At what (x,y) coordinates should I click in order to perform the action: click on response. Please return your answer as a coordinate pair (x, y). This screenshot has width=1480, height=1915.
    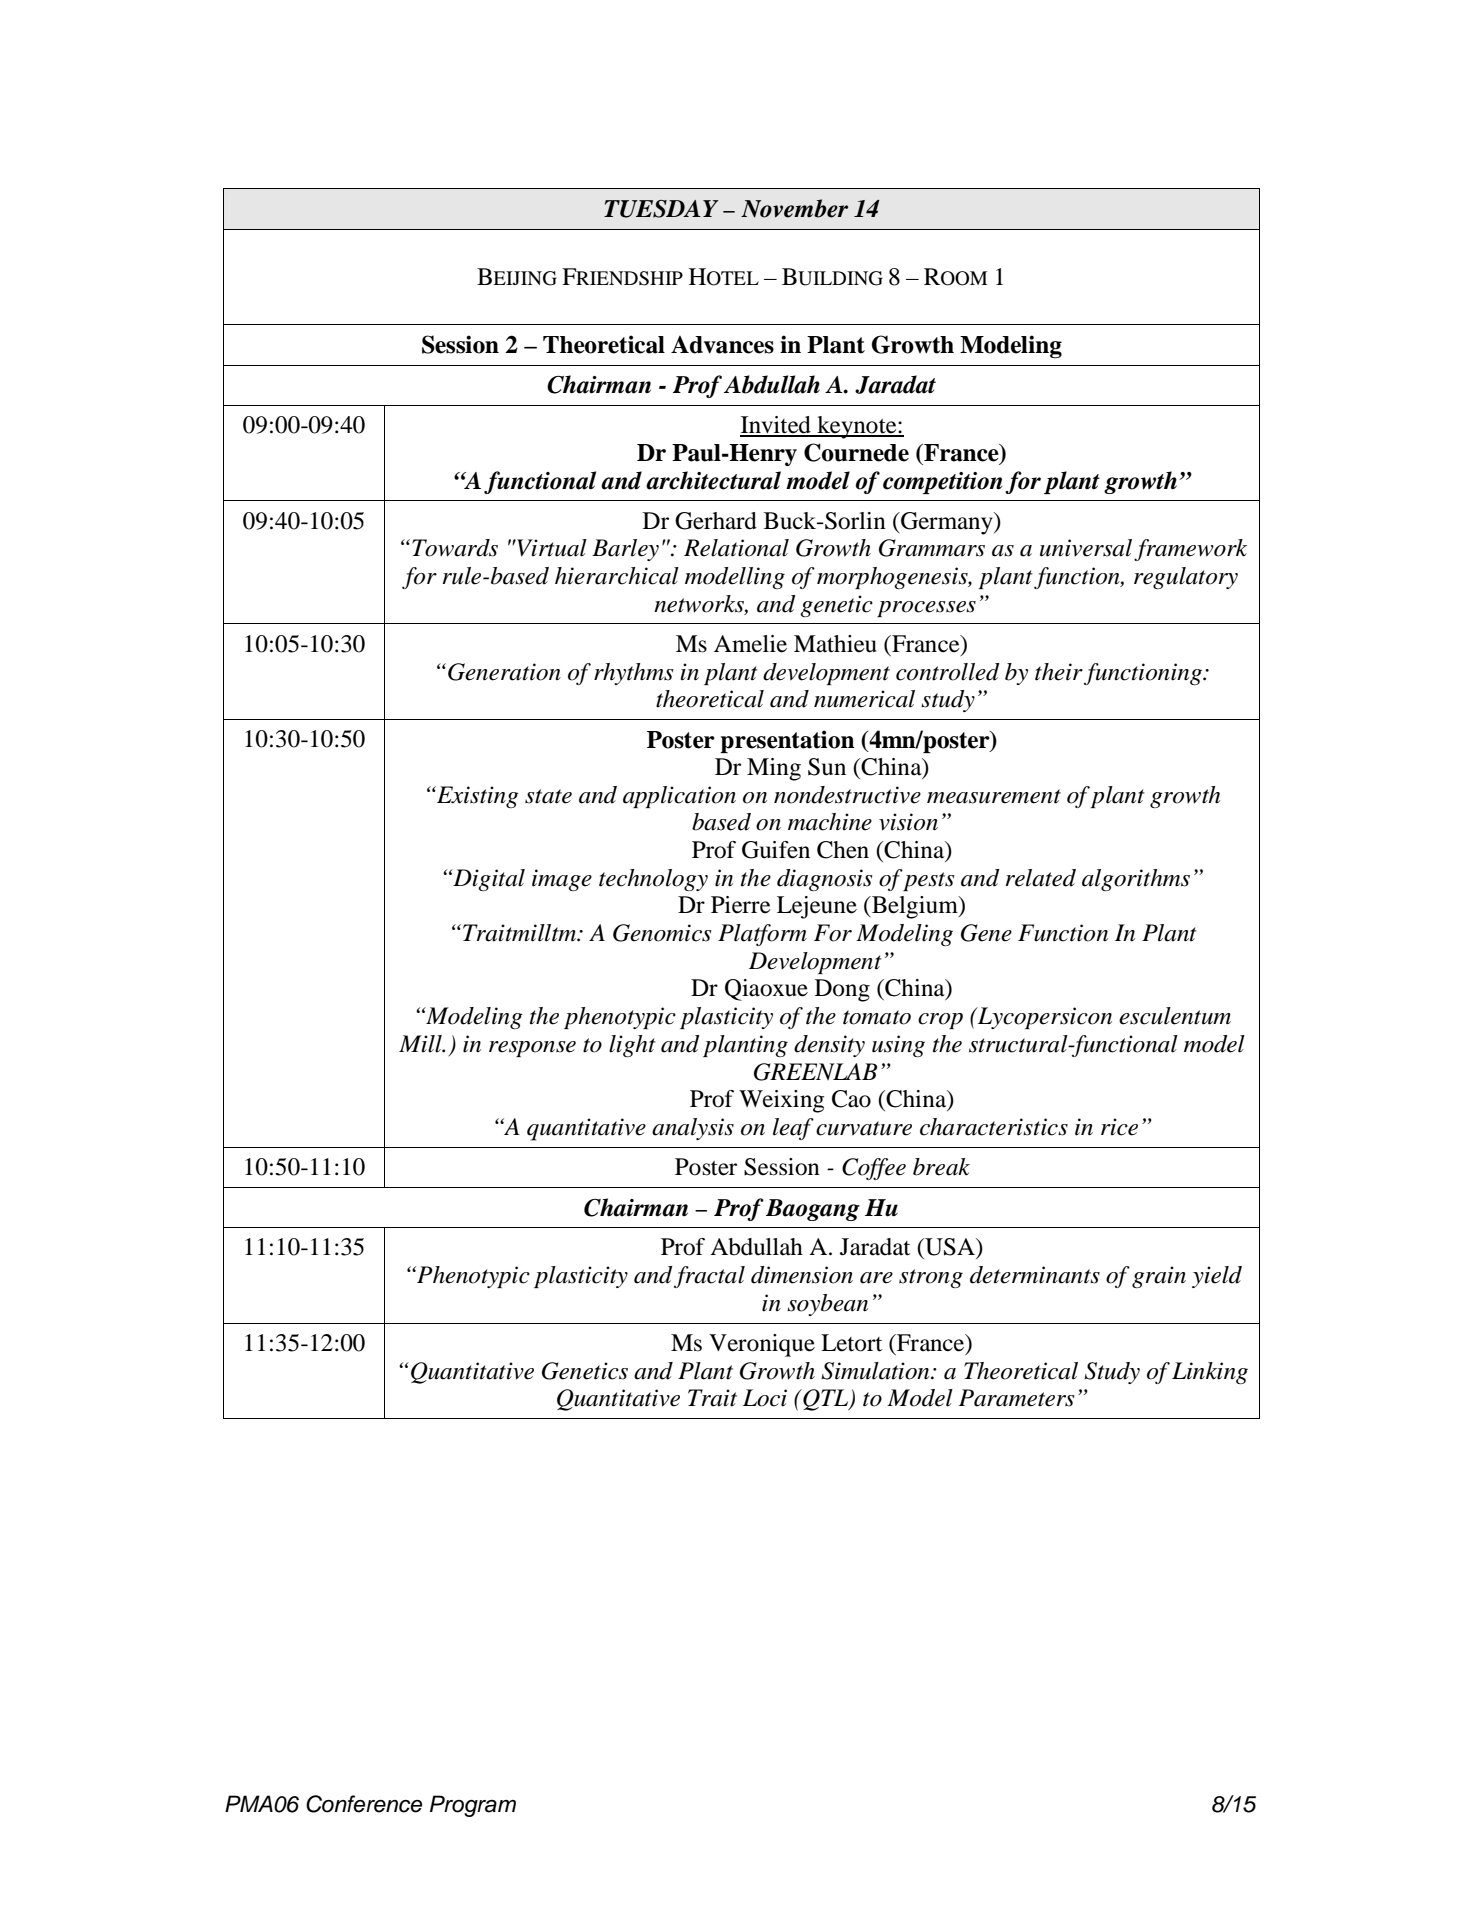
    Looking at the image, I should click on (532, 1049).
